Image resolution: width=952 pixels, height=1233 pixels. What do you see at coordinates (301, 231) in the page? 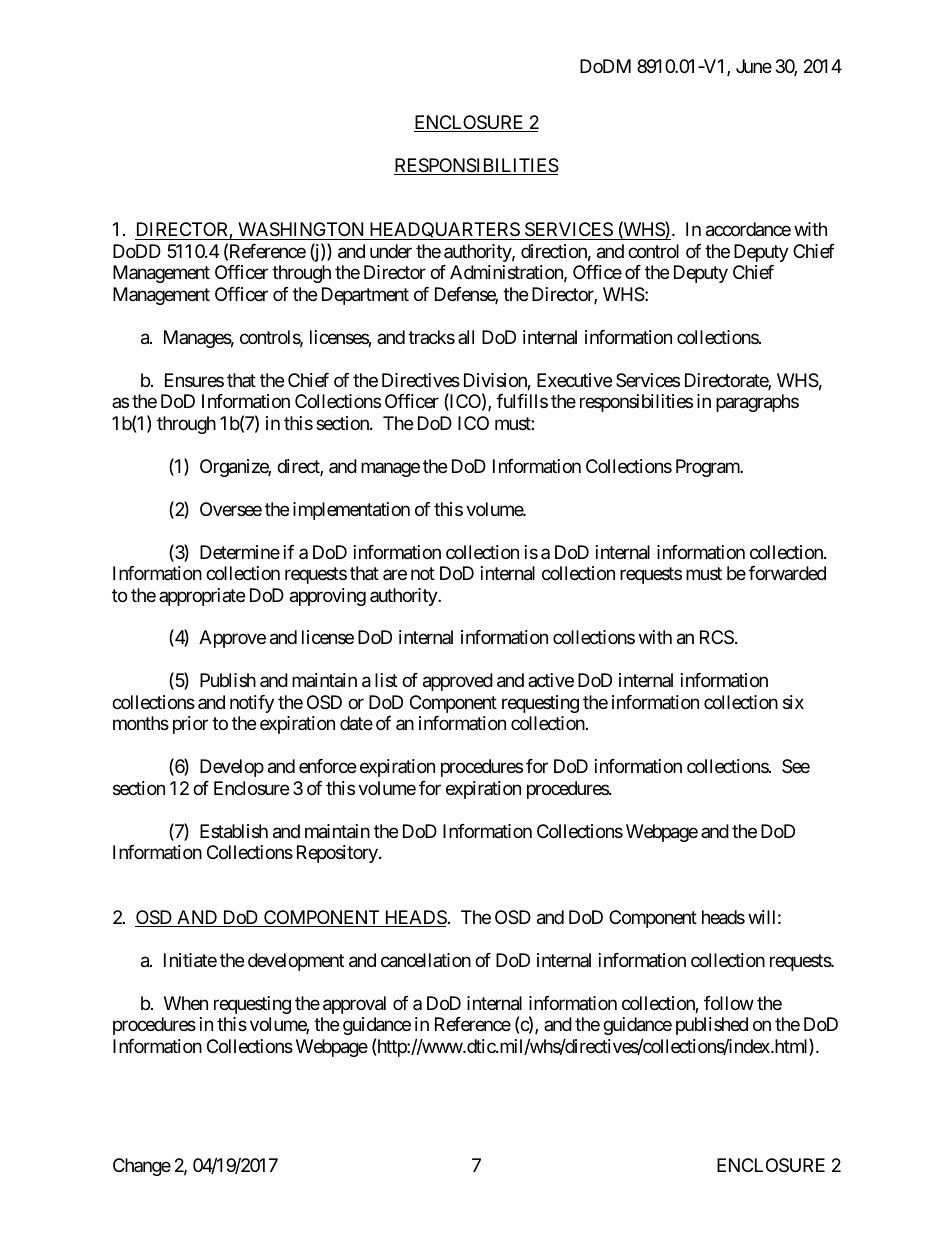
I see `WASHINGTON` at bounding box center [301, 231].
